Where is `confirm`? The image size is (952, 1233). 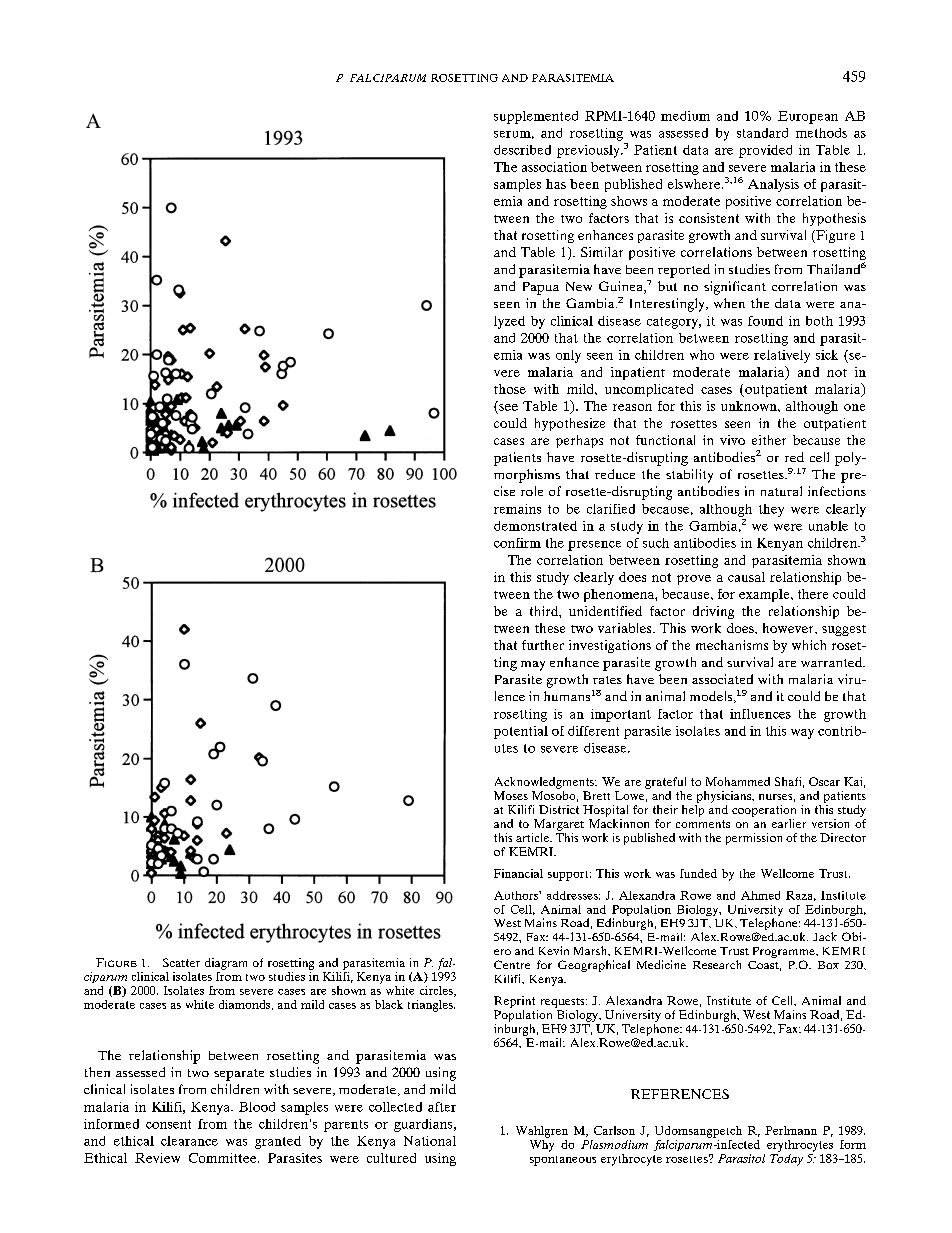
confirm is located at coordinates (517, 543).
